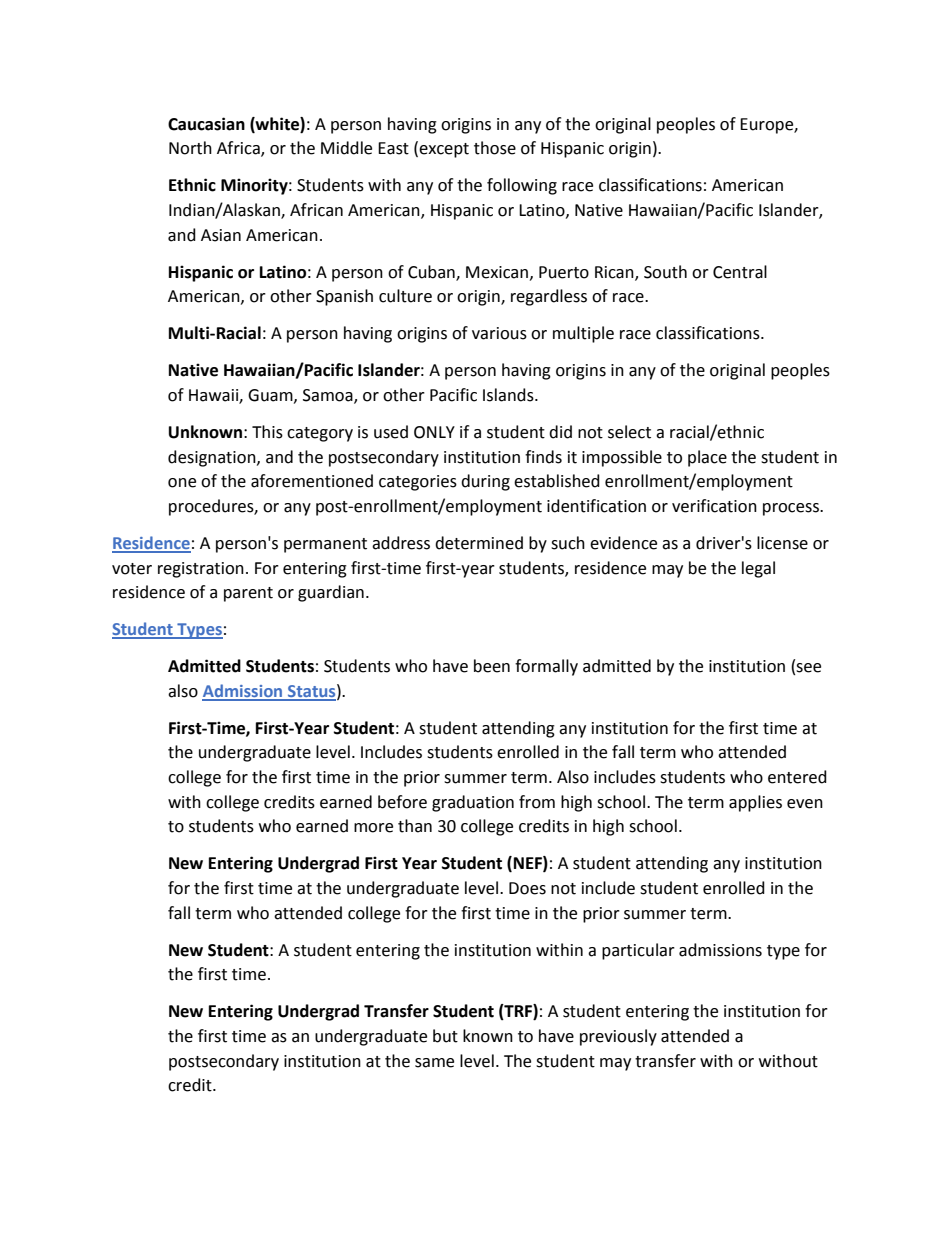 This screenshot has width=952, height=1233. Describe the element at coordinates (190, 148) in the screenshot. I see `North` at that location.
